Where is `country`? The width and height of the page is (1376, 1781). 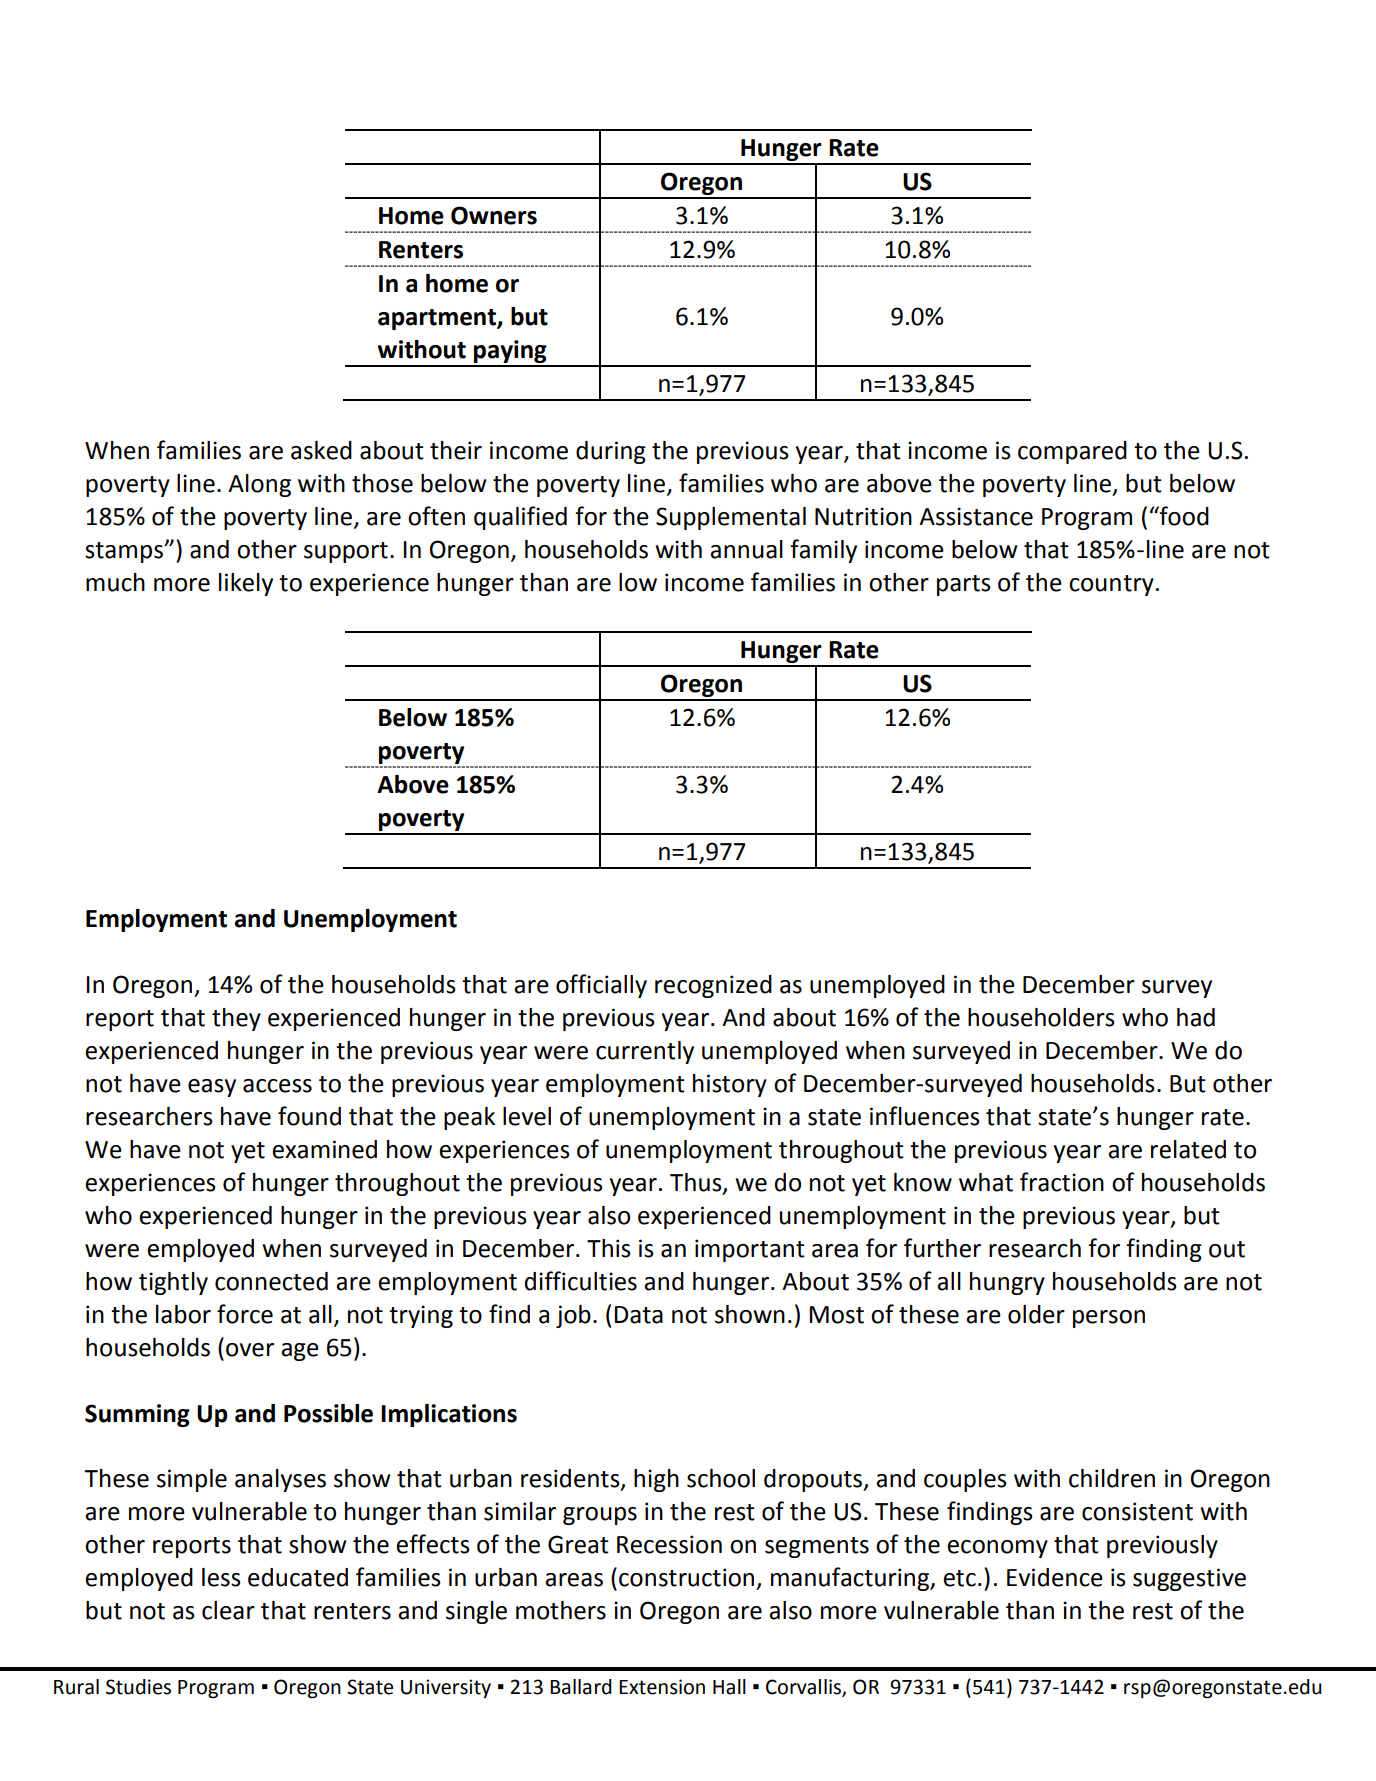 country is located at coordinates (1111, 585).
